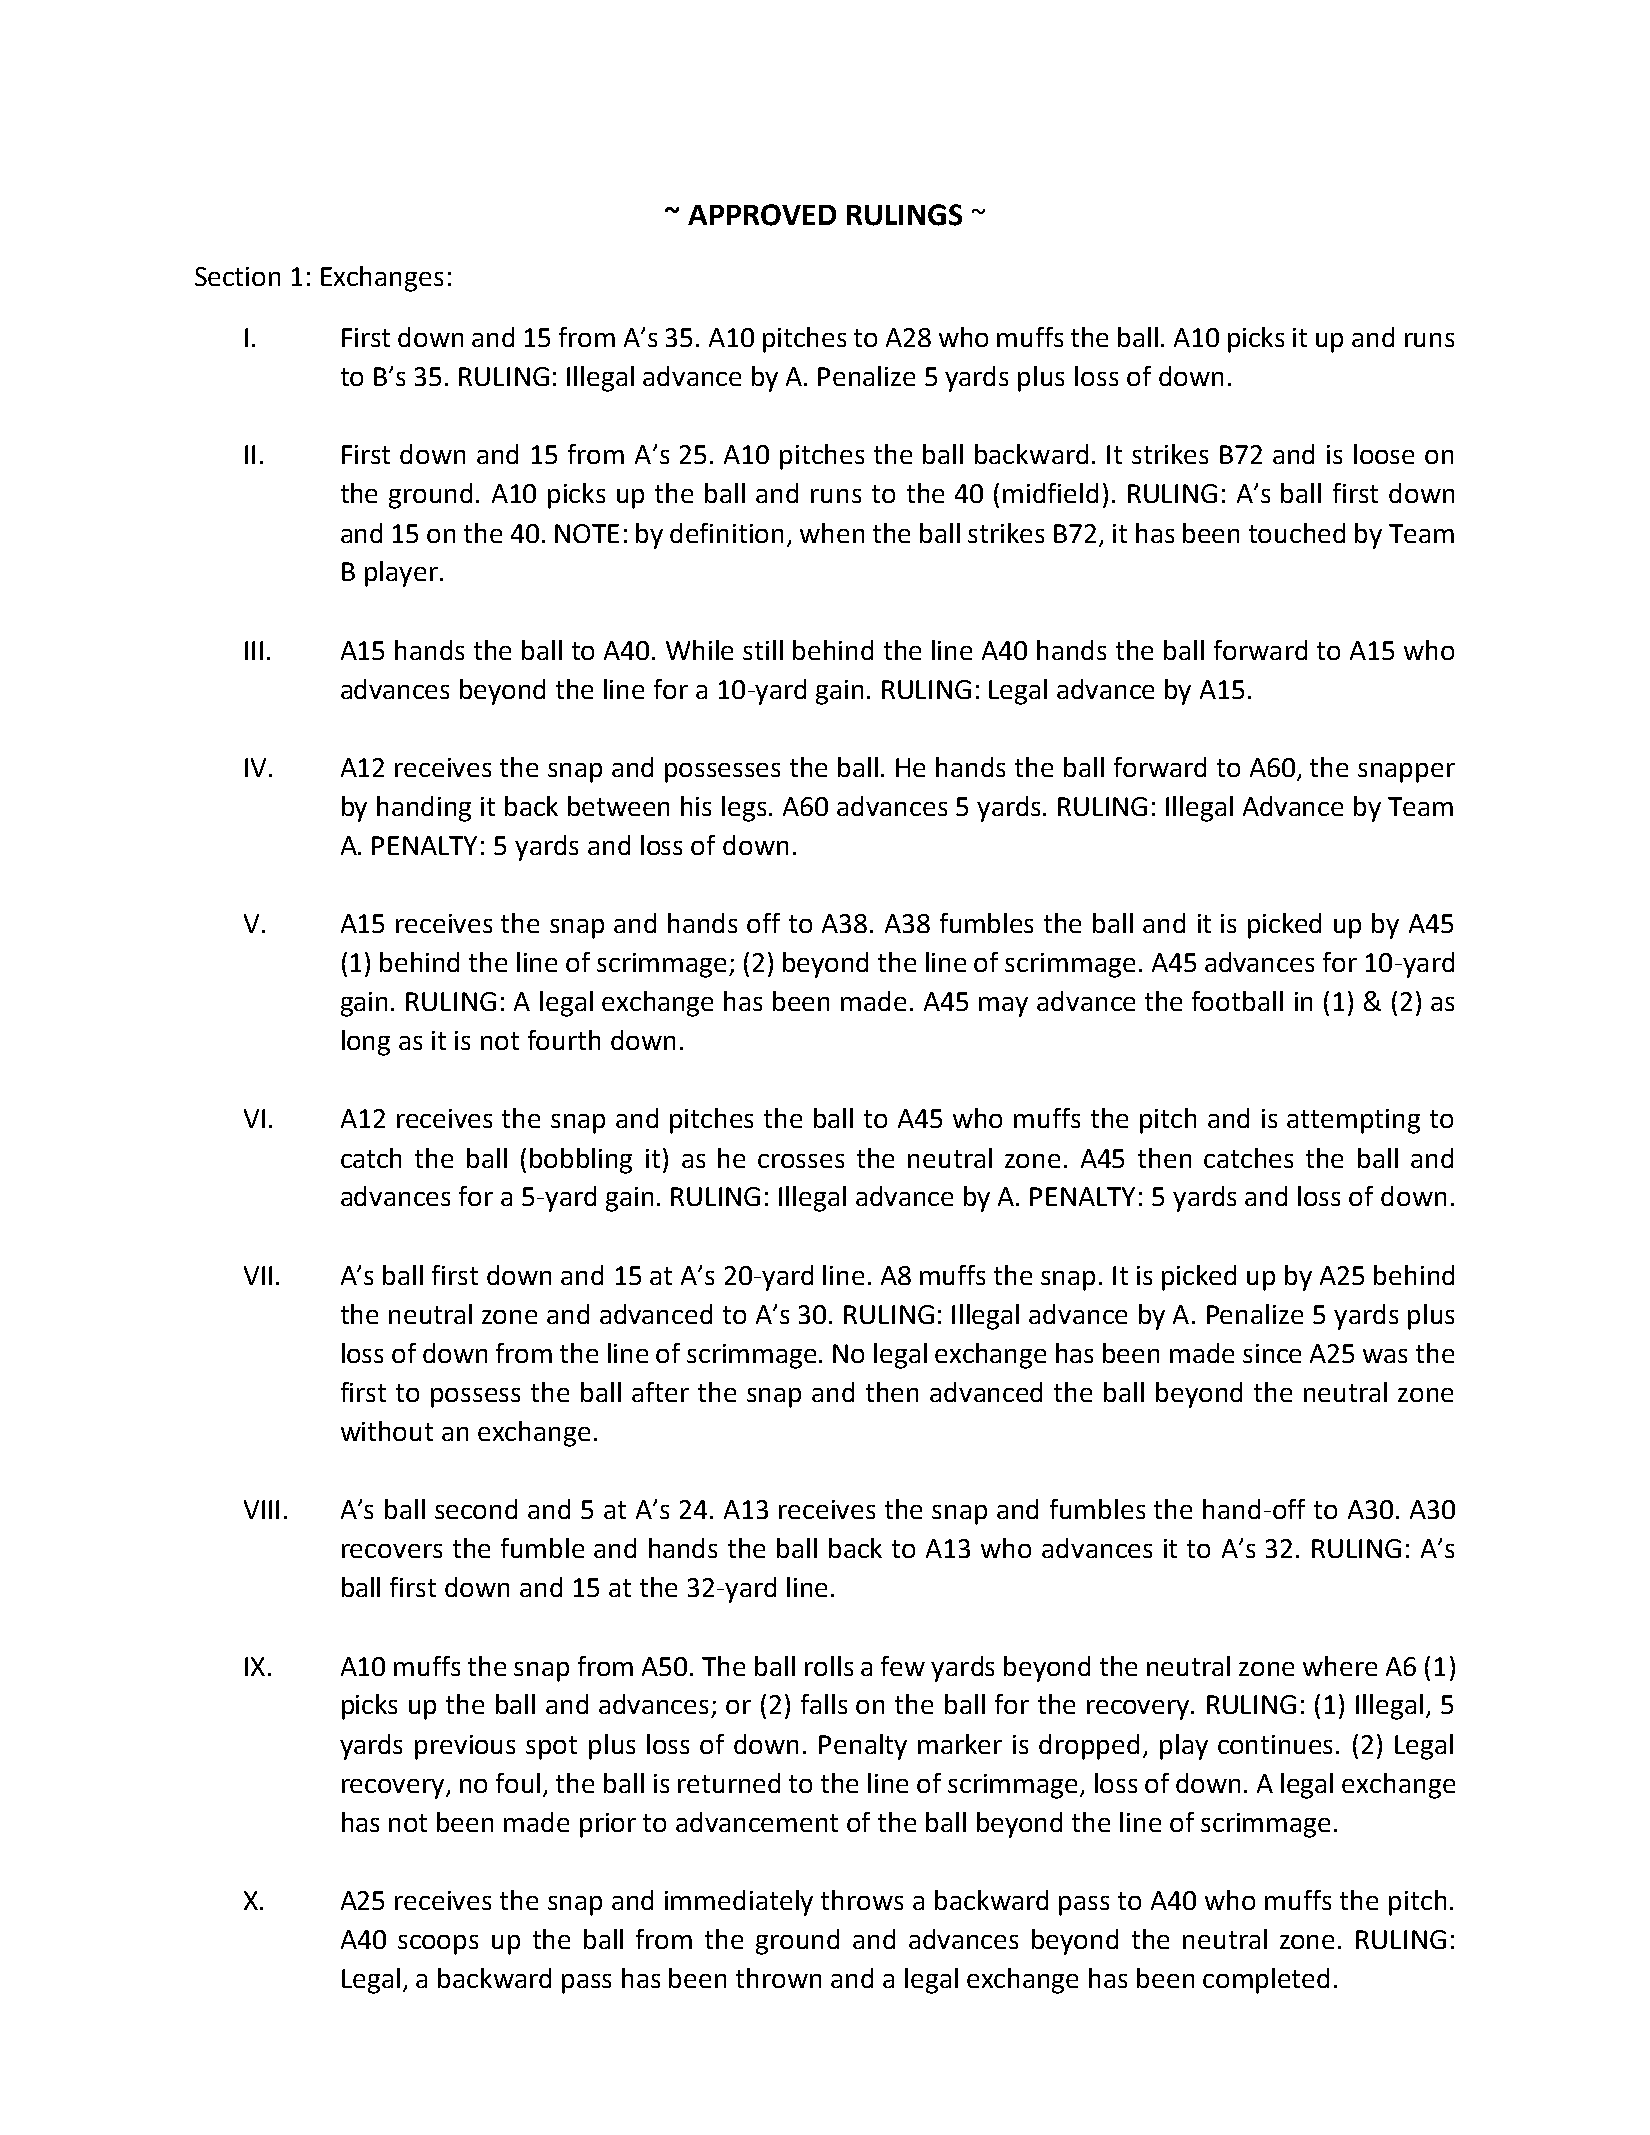 Image resolution: width=1650 pixels, height=2135 pixels. I want to click on loose, so click(1384, 454).
